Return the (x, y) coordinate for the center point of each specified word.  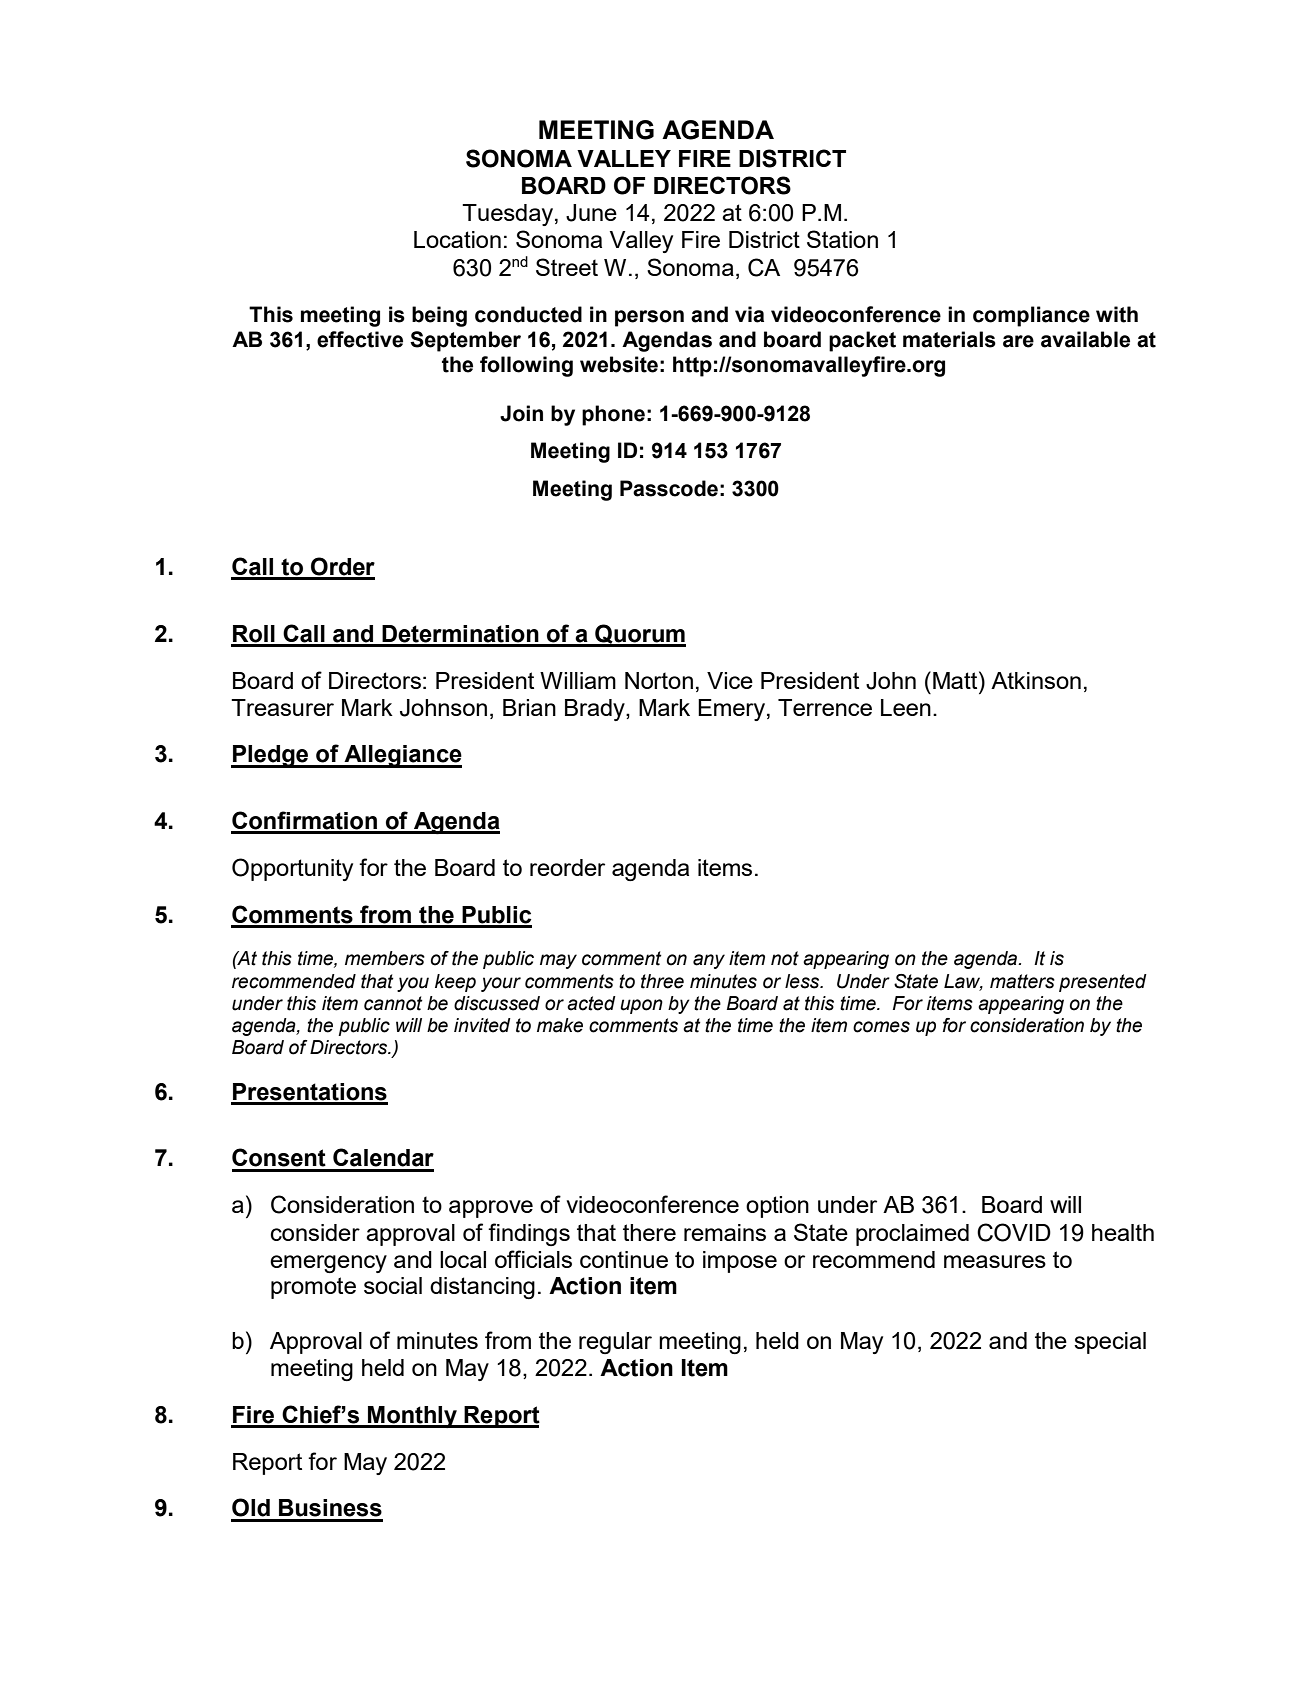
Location (457, 239)
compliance (1031, 316)
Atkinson (1036, 680)
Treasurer (282, 707)
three (662, 981)
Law (963, 982)
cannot (393, 1003)
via (749, 314)
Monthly (412, 1417)
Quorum (639, 635)
